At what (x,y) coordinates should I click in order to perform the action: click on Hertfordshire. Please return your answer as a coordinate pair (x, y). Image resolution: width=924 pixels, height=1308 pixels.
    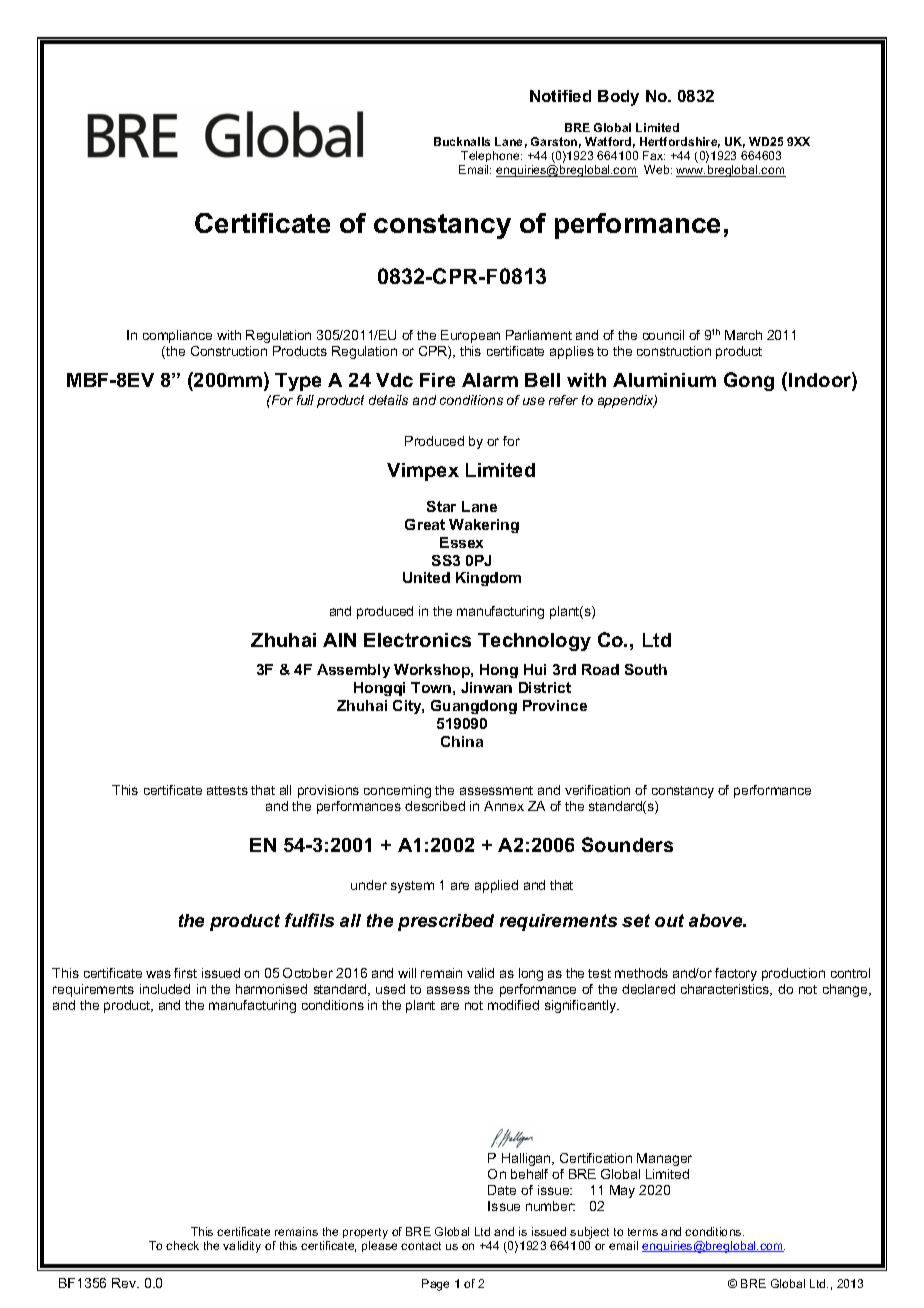
    Looking at the image, I should click on (680, 142).
